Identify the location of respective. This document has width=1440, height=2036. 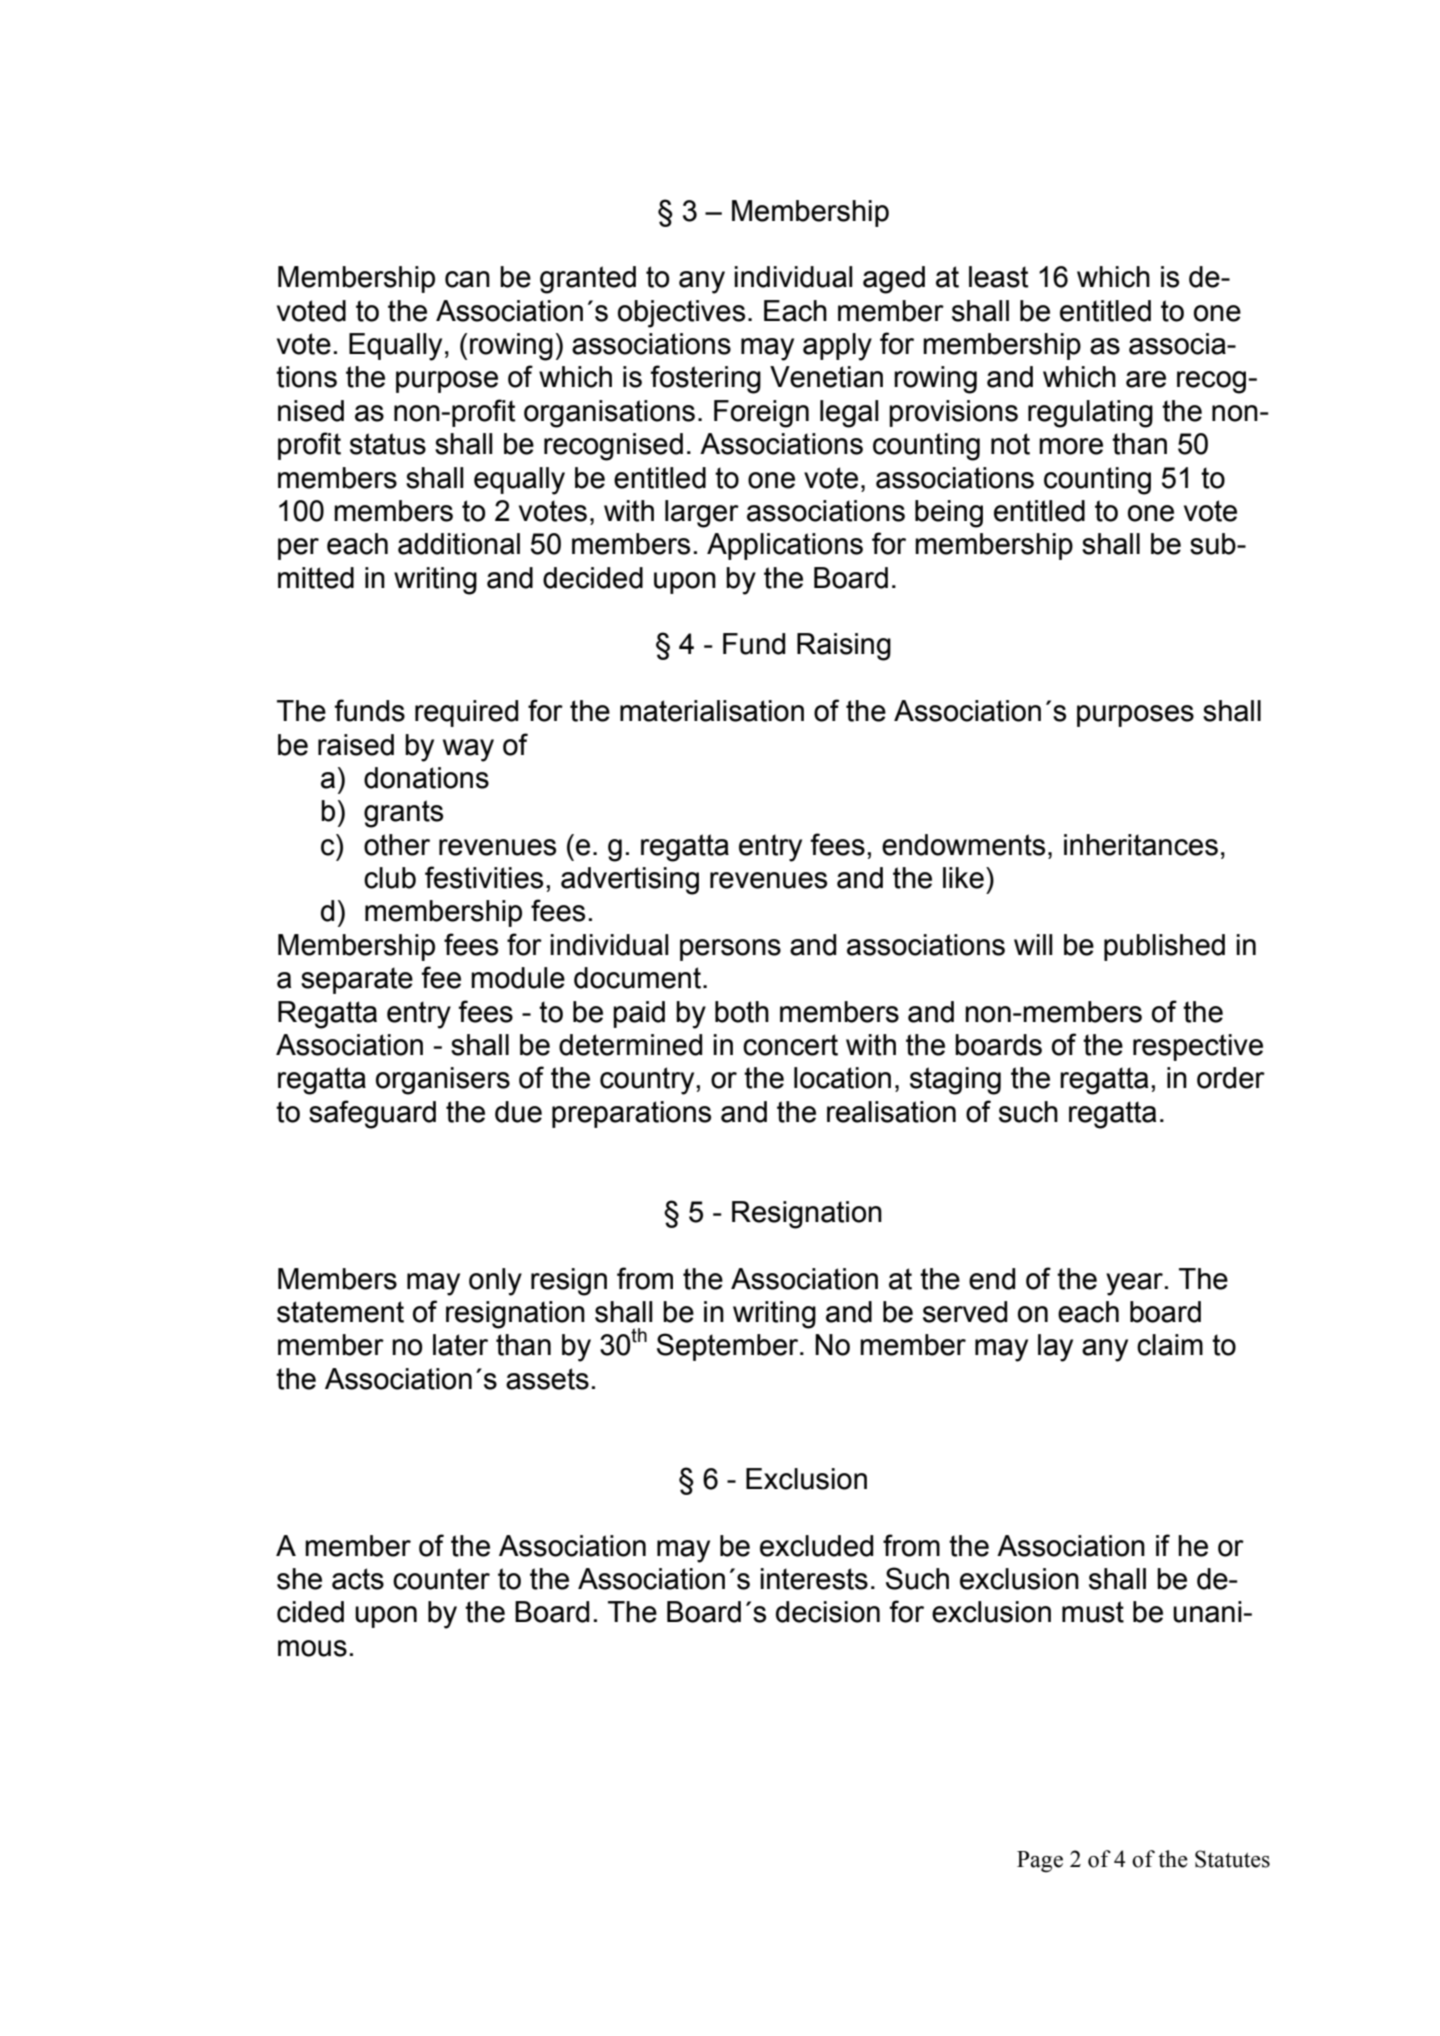
(1198, 1047).
